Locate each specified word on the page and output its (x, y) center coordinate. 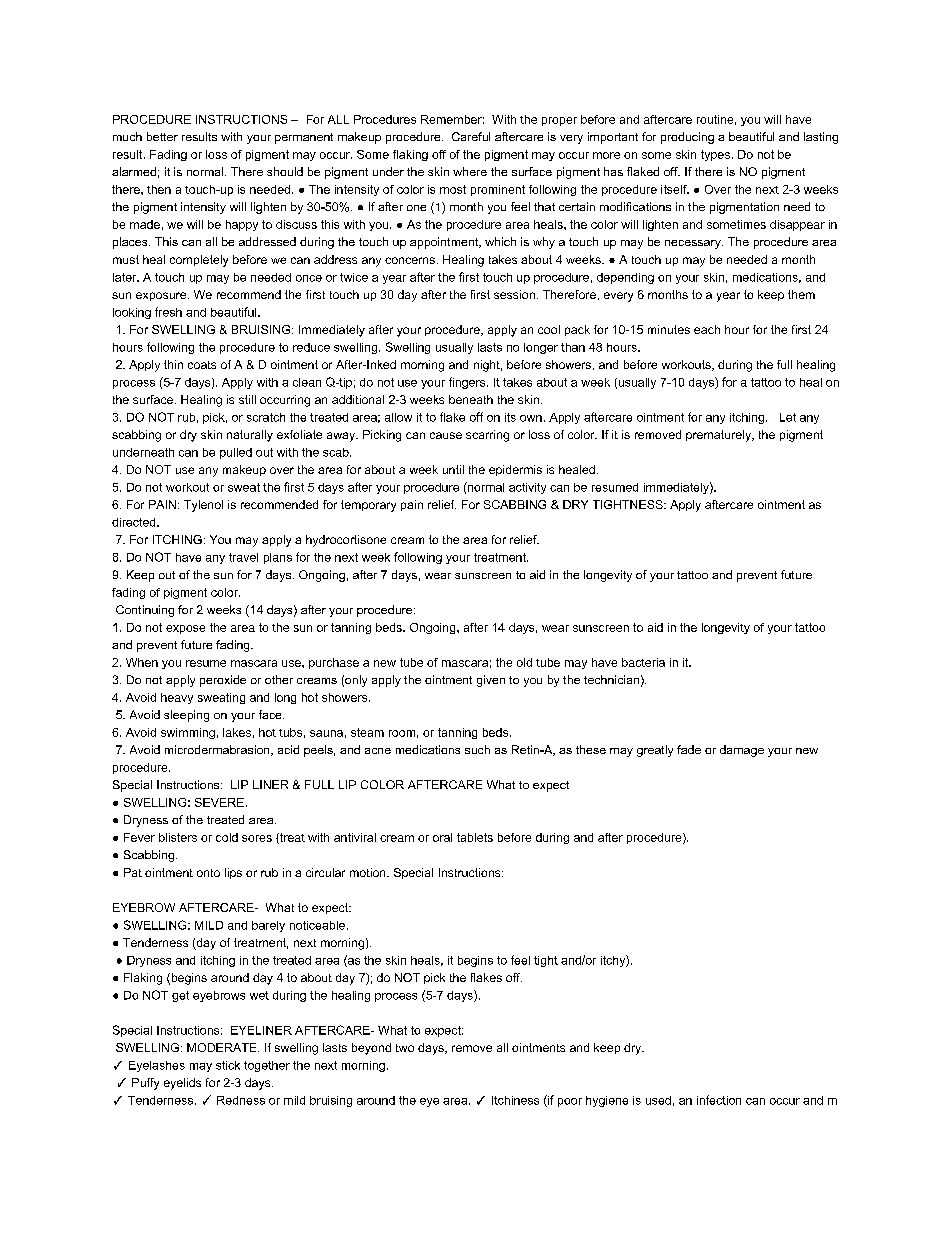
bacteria (643, 662)
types (715, 155)
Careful (471, 136)
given (491, 681)
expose (185, 629)
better (162, 136)
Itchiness (515, 1100)
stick (228, 1065)
